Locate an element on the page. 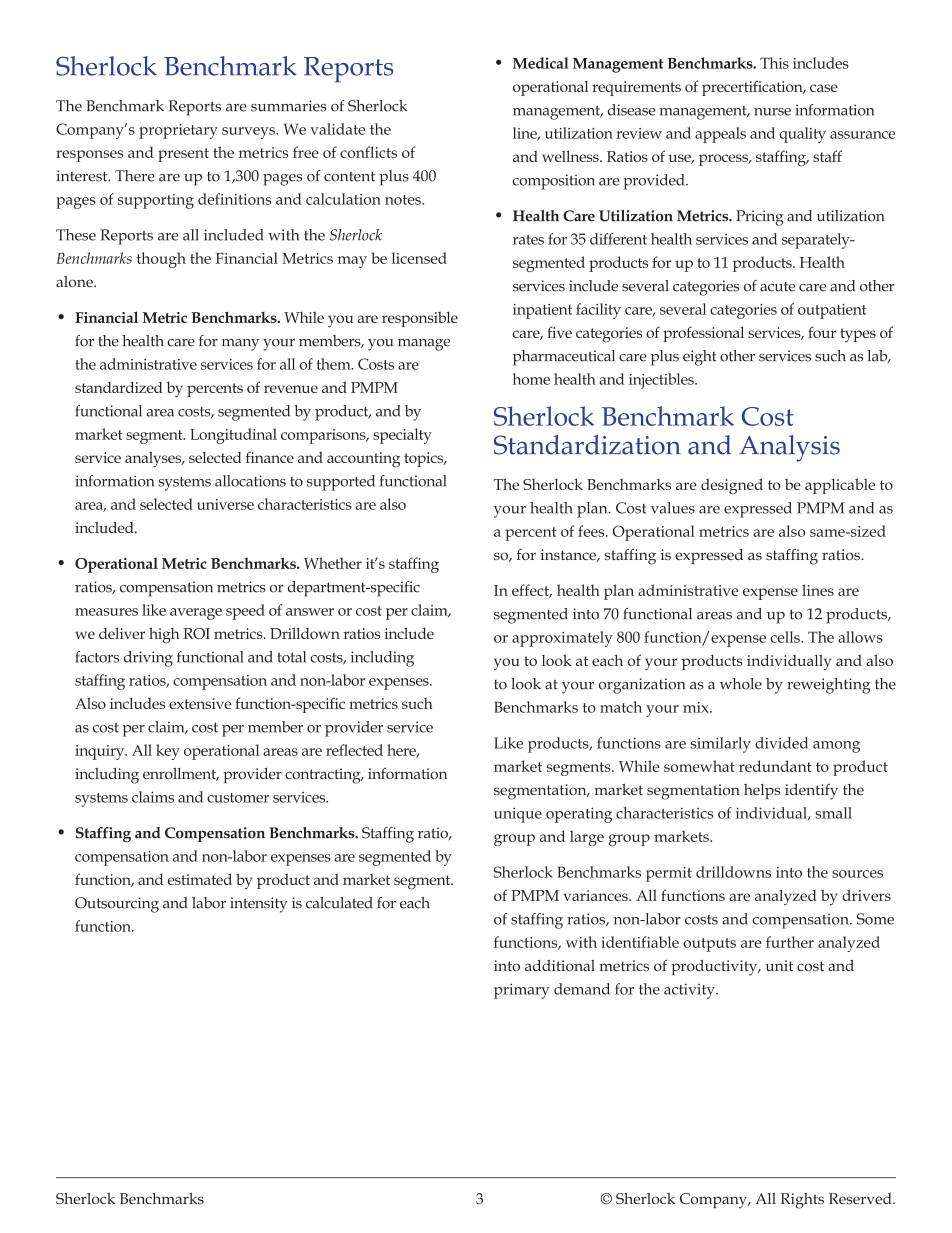  Rights is located at coordinates (802, 1201).
